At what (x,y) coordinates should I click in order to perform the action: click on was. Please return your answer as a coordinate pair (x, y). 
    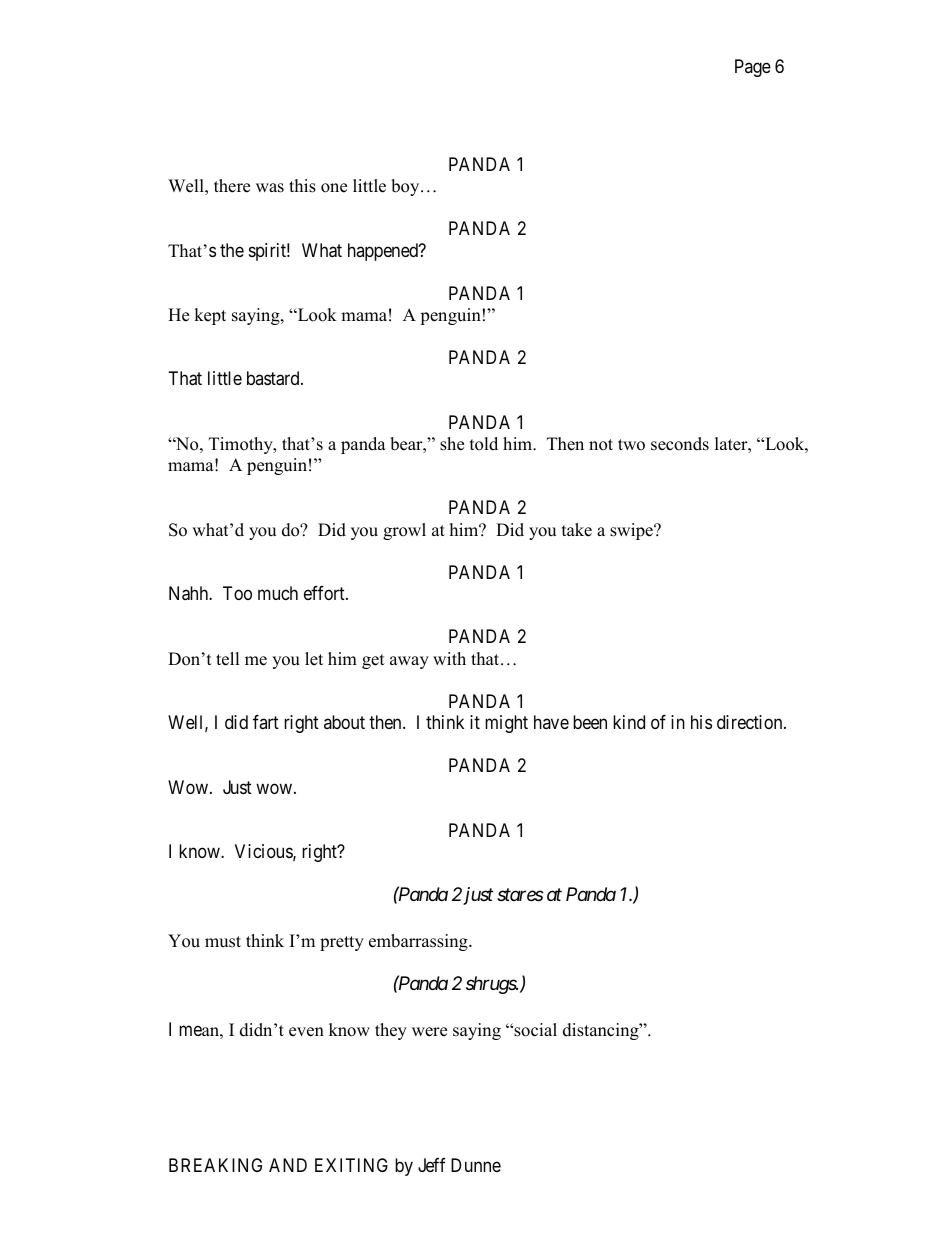
    Looking at the image, I should click on (270, 188).
